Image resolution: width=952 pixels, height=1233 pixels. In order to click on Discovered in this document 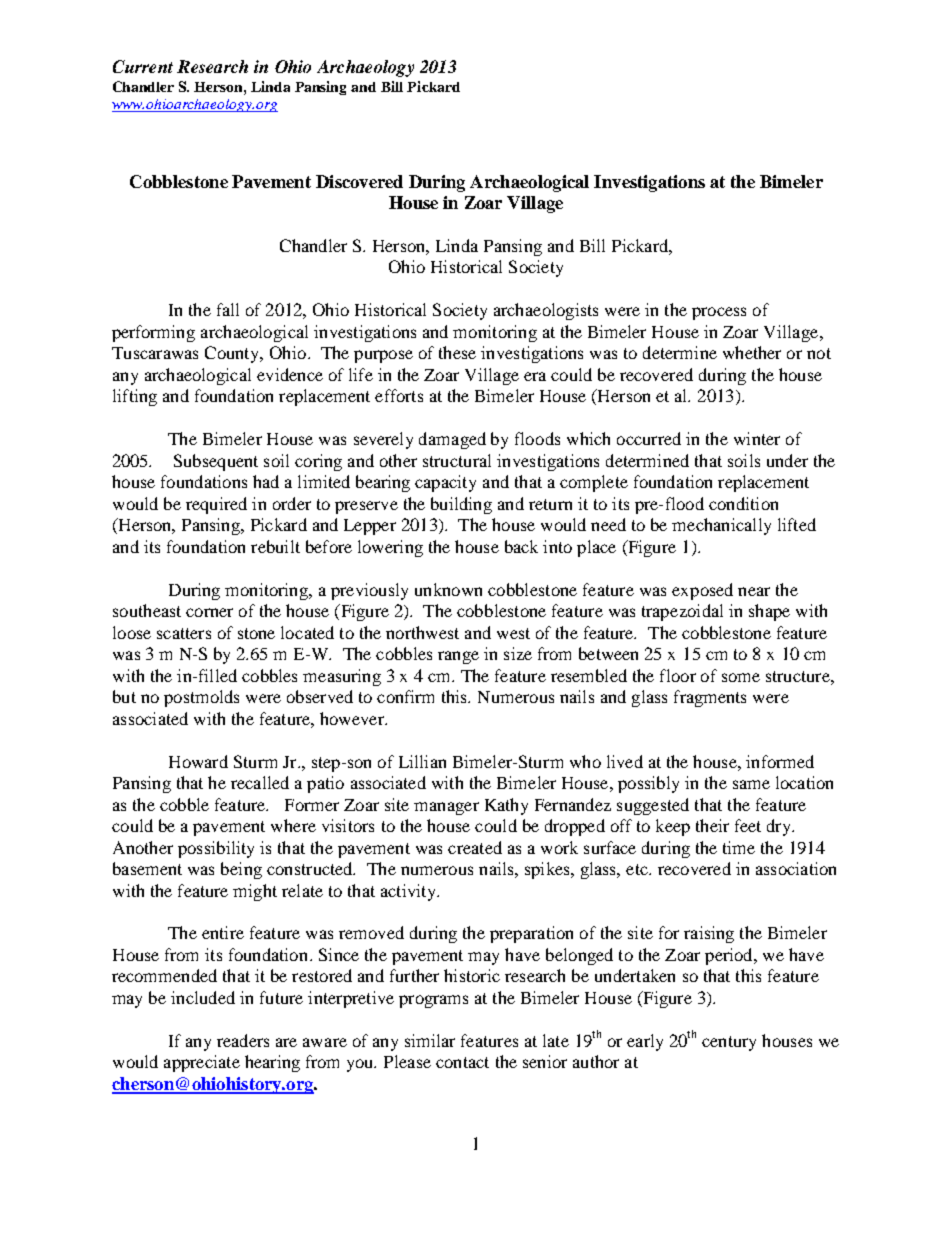, I will do `click(359, 181)`.
